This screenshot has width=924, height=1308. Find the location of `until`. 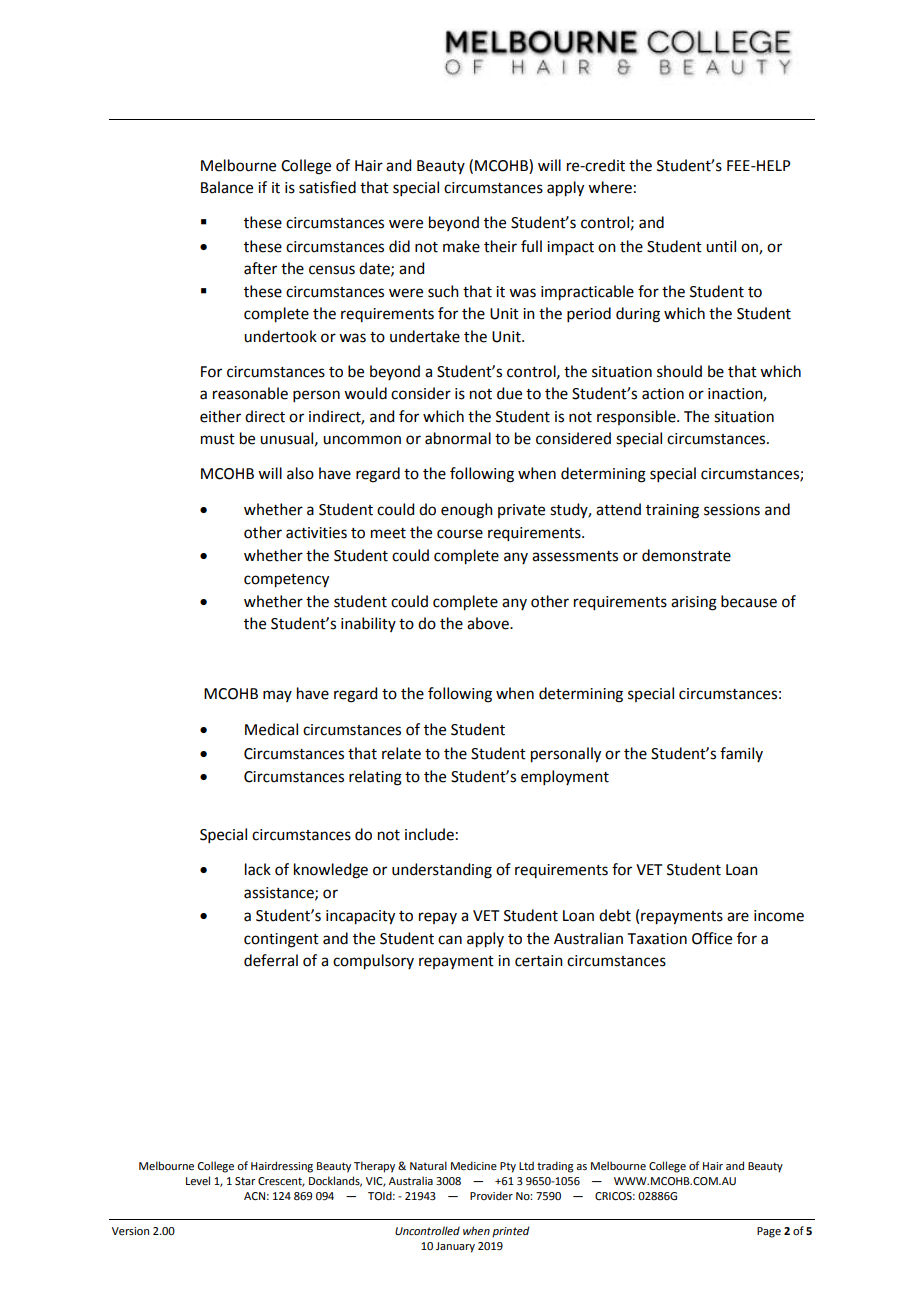

until is located at coordinates (721, 246).
